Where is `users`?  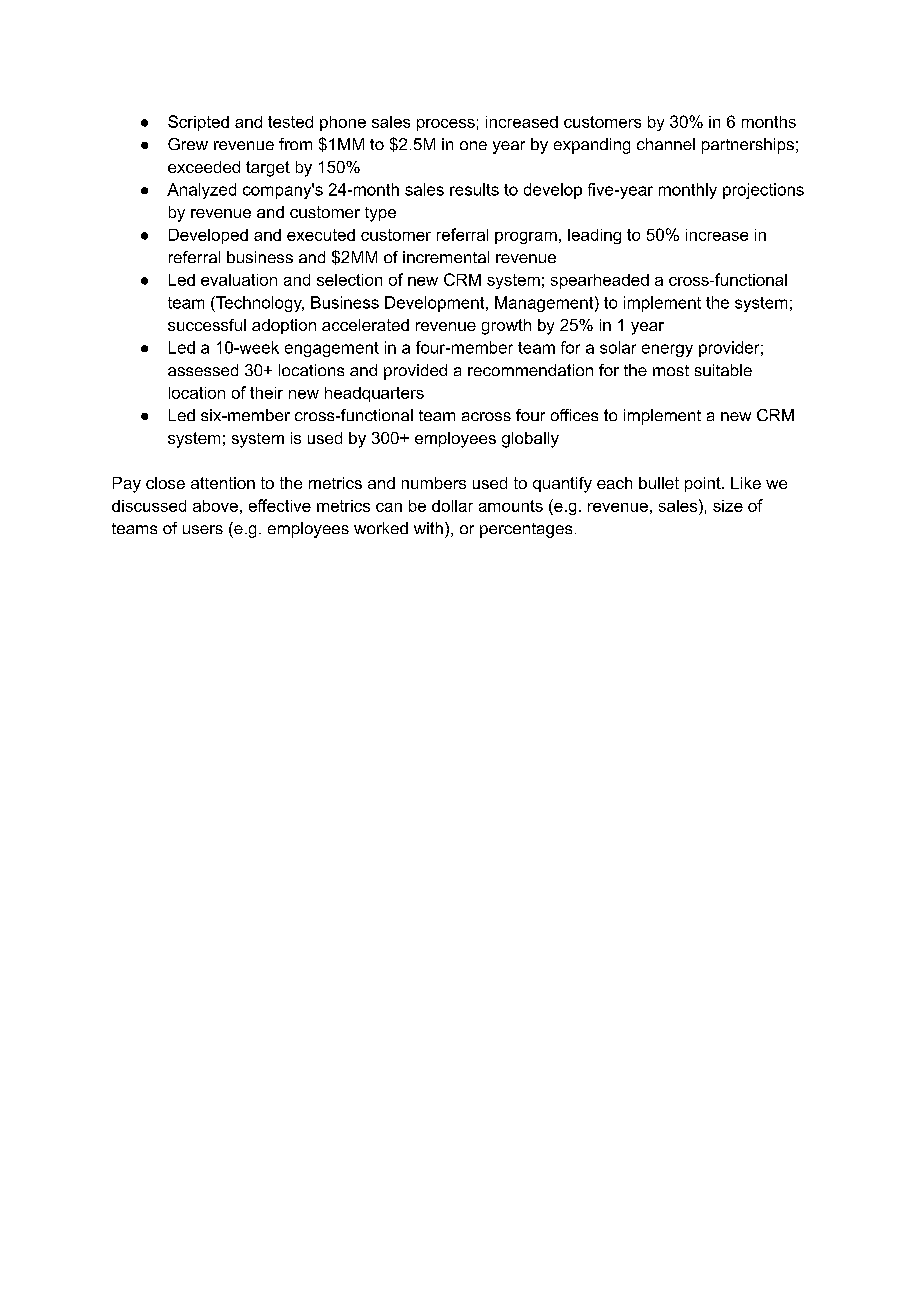
users is located at coordinates (203, 529).
